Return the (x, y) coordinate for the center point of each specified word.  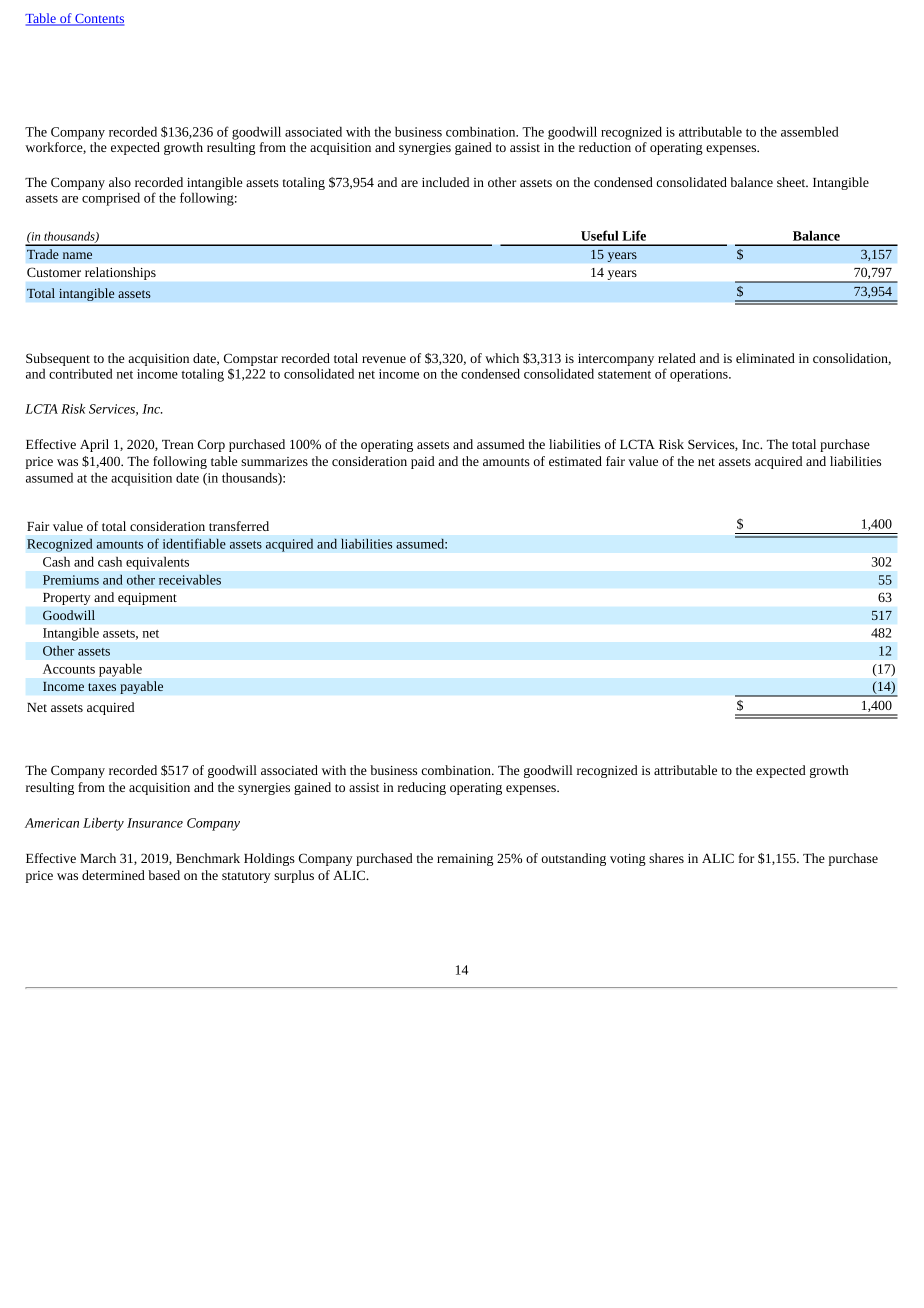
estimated (575, 461)
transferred (239, 526)
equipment (147, 599)
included (445, 182)
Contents (98, 20)
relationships (120, 273)
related (677, 358)
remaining (465, 860)
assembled (810, 131)
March (98, 858)
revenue (384, 359)
